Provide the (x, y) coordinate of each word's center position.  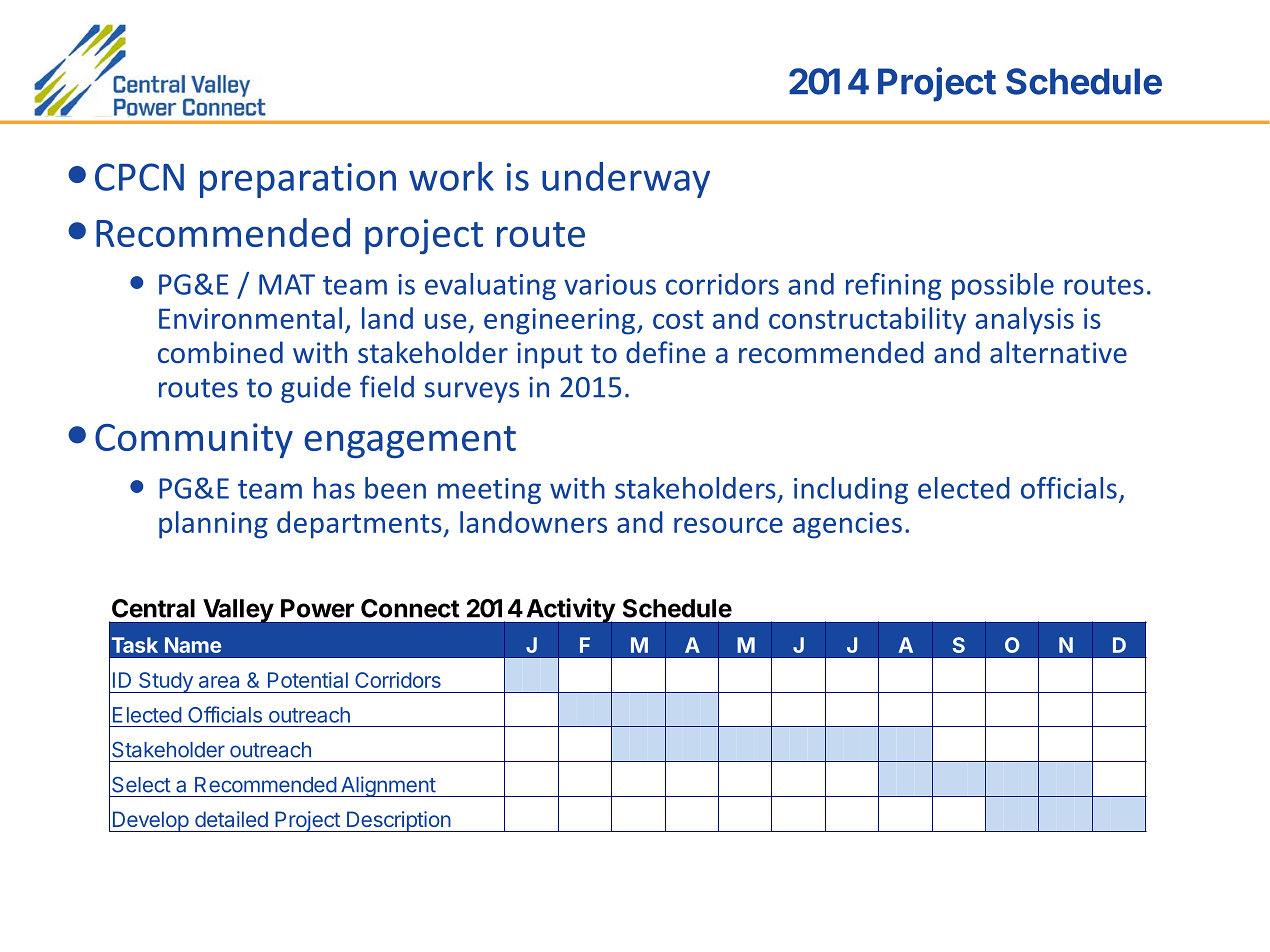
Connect (410, 608)
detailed (231, 819)
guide (316, 389)
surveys (472, 392)
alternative (1058, 352)
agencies (847, 525)
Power (317, 608)
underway (626, 180)
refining (893, 286)
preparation (298, 180)
